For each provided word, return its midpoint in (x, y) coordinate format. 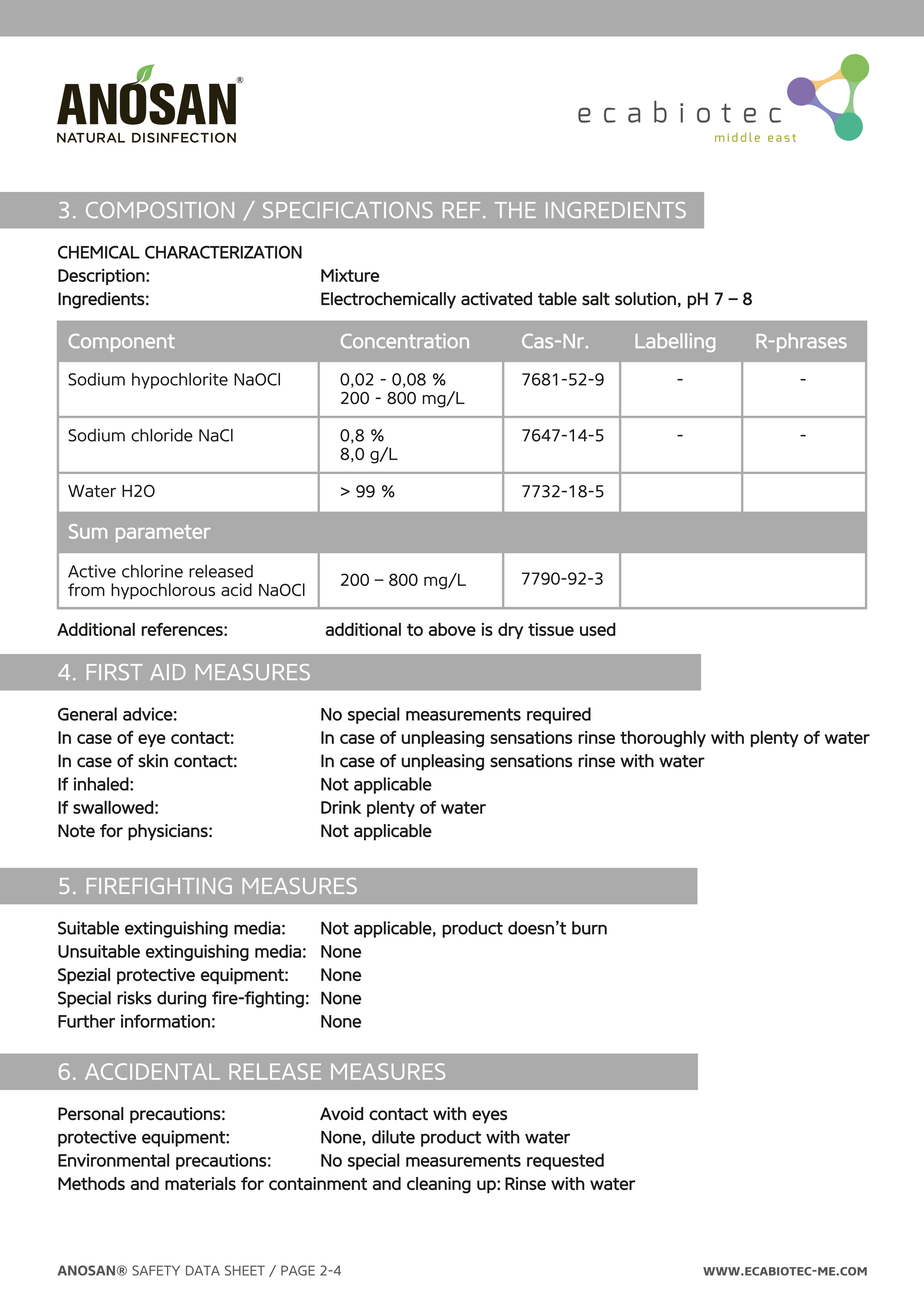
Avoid (341, 1113)
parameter (163, 534)
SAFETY (156, 1270)
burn (589, 928)
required (559, 715)
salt (596, 299)
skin (153, 761)
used (598, 629)
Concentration (405, 340)
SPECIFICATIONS (348, 210)
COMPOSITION (160, 210)
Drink (341, 807)
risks (134, 998)
